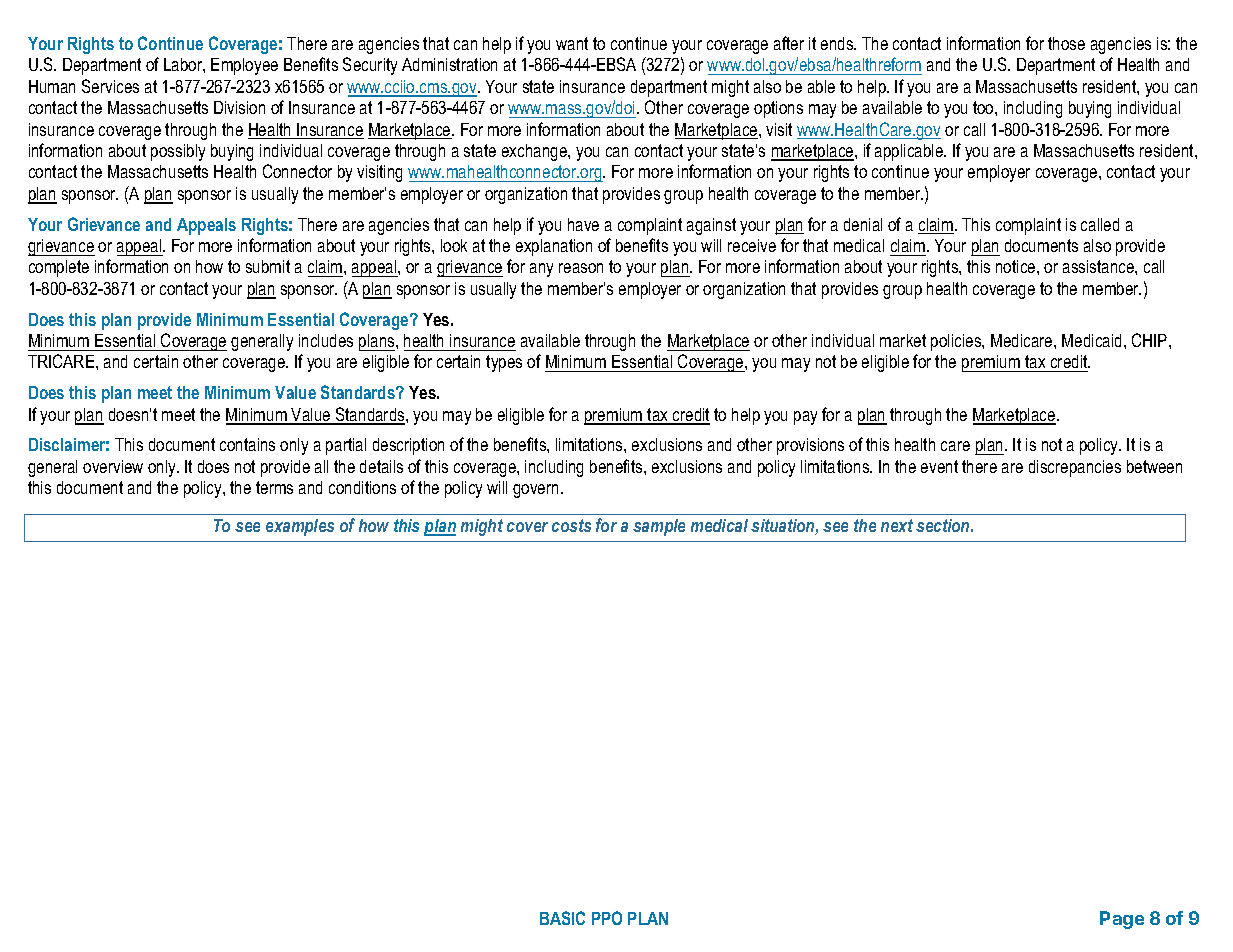  I want to click on notice, so click(1017, 266).
